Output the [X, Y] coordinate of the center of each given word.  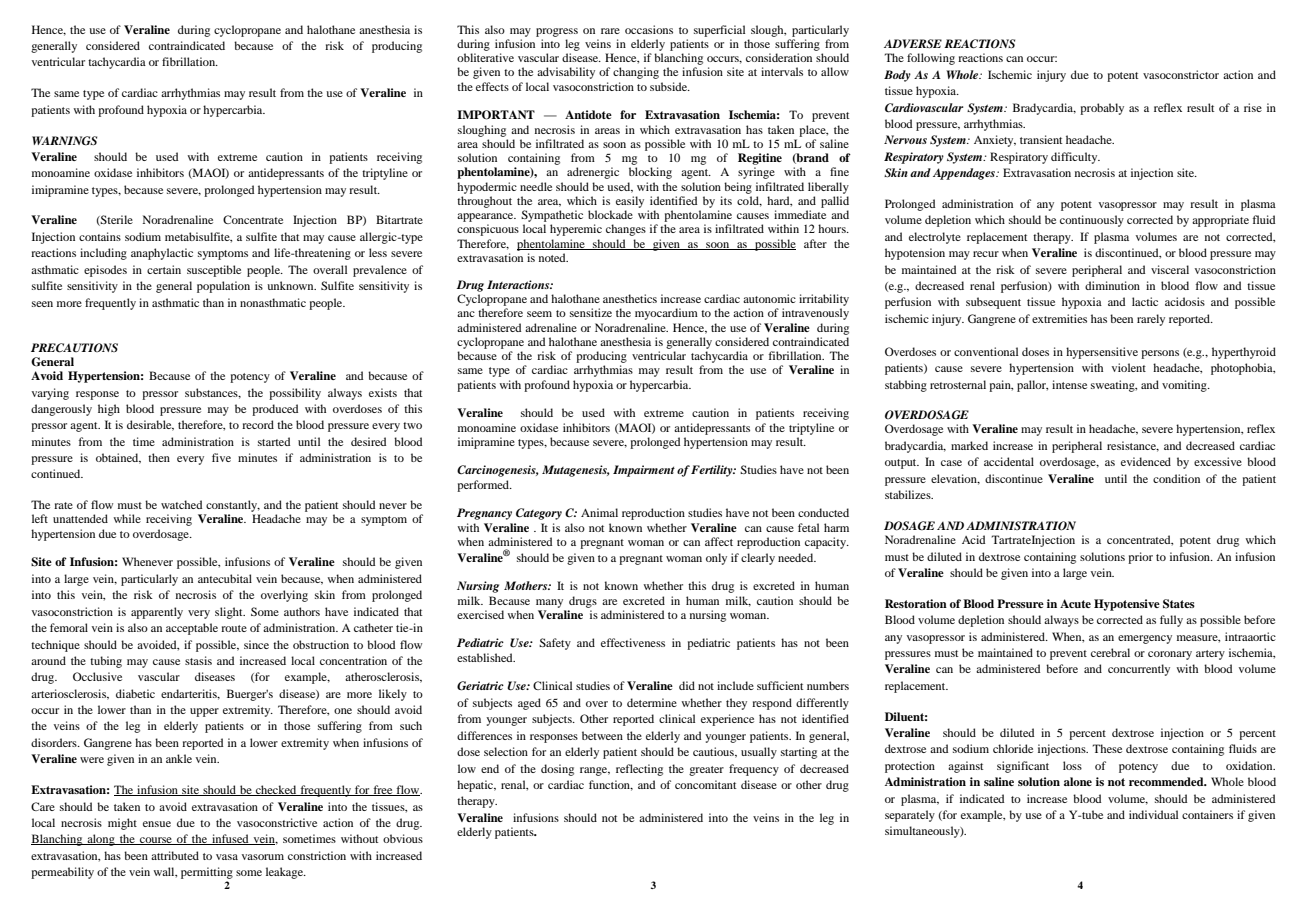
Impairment [644, 471]
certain [164, 269]
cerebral [1110, 652]
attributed [175, 855]
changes [626, 230]
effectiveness [633, 642]
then [159, 457]
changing [636, 73]
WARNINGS [64, 141]
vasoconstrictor [1181, 74]
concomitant [705, 784]
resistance [1133, 446]
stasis [198, 660]
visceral [1170, 269]
